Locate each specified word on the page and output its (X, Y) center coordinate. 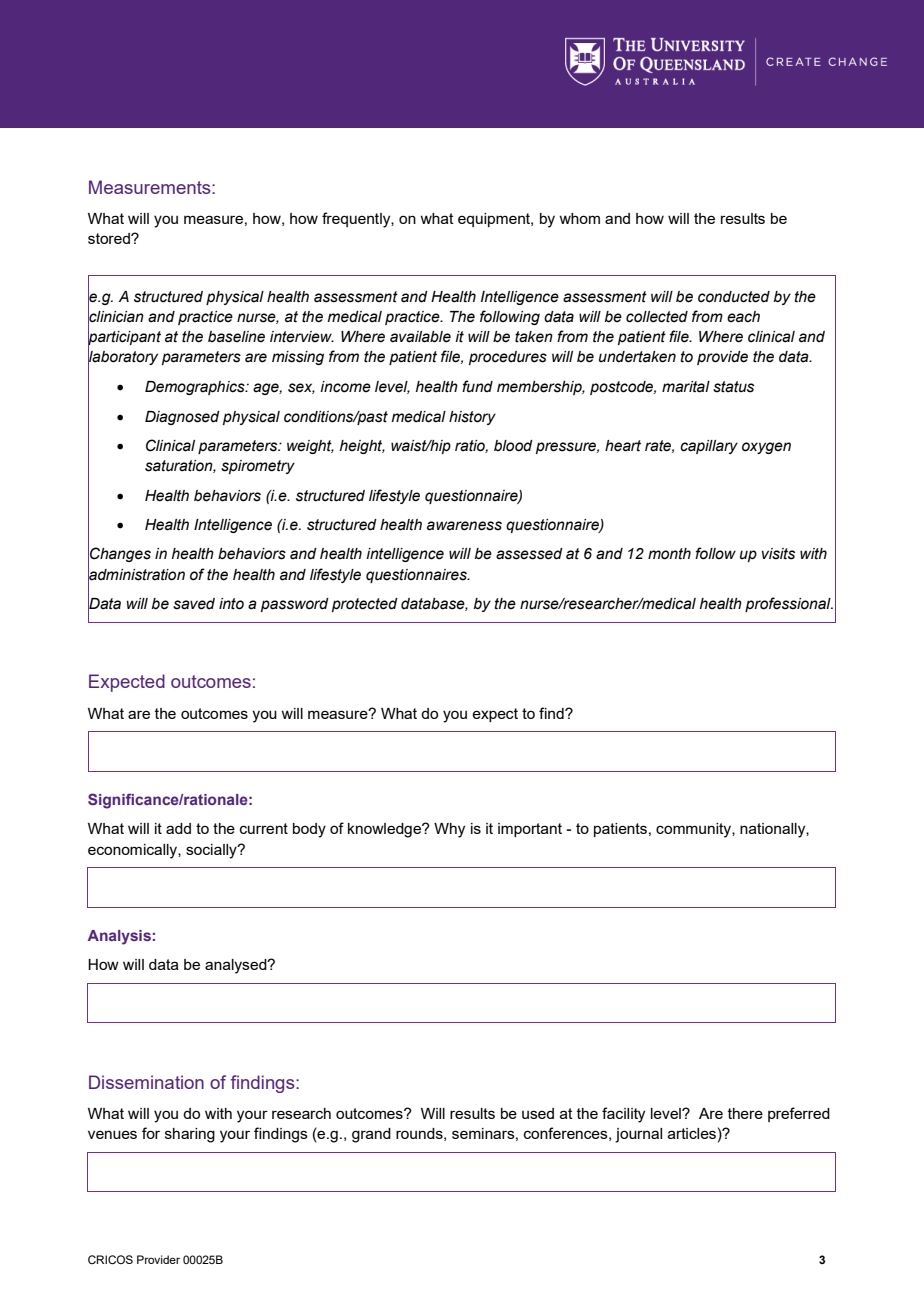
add (178, 828)
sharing (190, 1135)
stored (110, 238)
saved (194, 604)
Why (449, 830)
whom (579, 218)
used (538, 1113)
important (530, 830)
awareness (464, 526)
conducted (734, 297)
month (669, 554)
